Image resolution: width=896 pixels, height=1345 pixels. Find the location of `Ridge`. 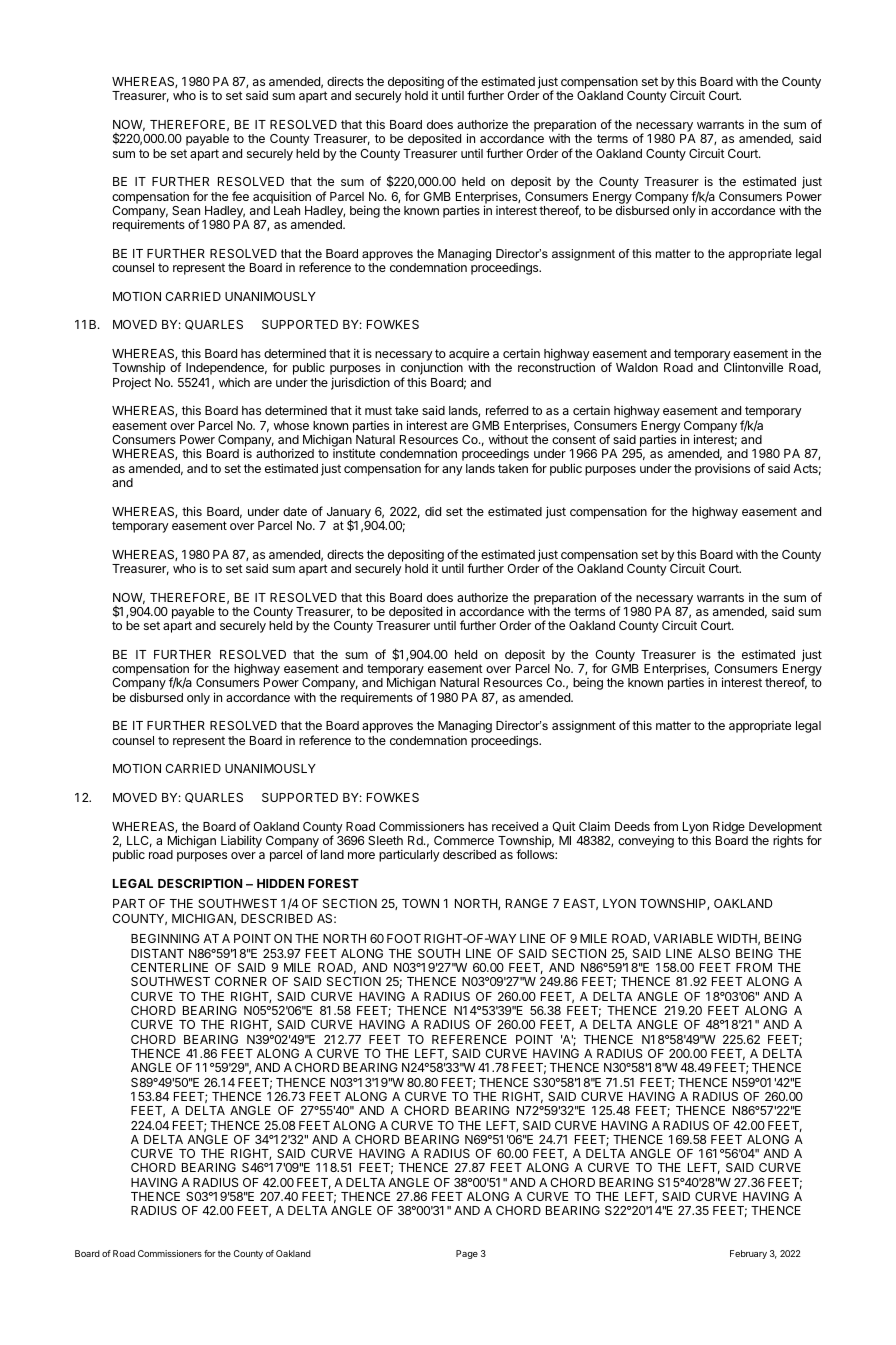

Ridge is located at coordinates (729, 827).
